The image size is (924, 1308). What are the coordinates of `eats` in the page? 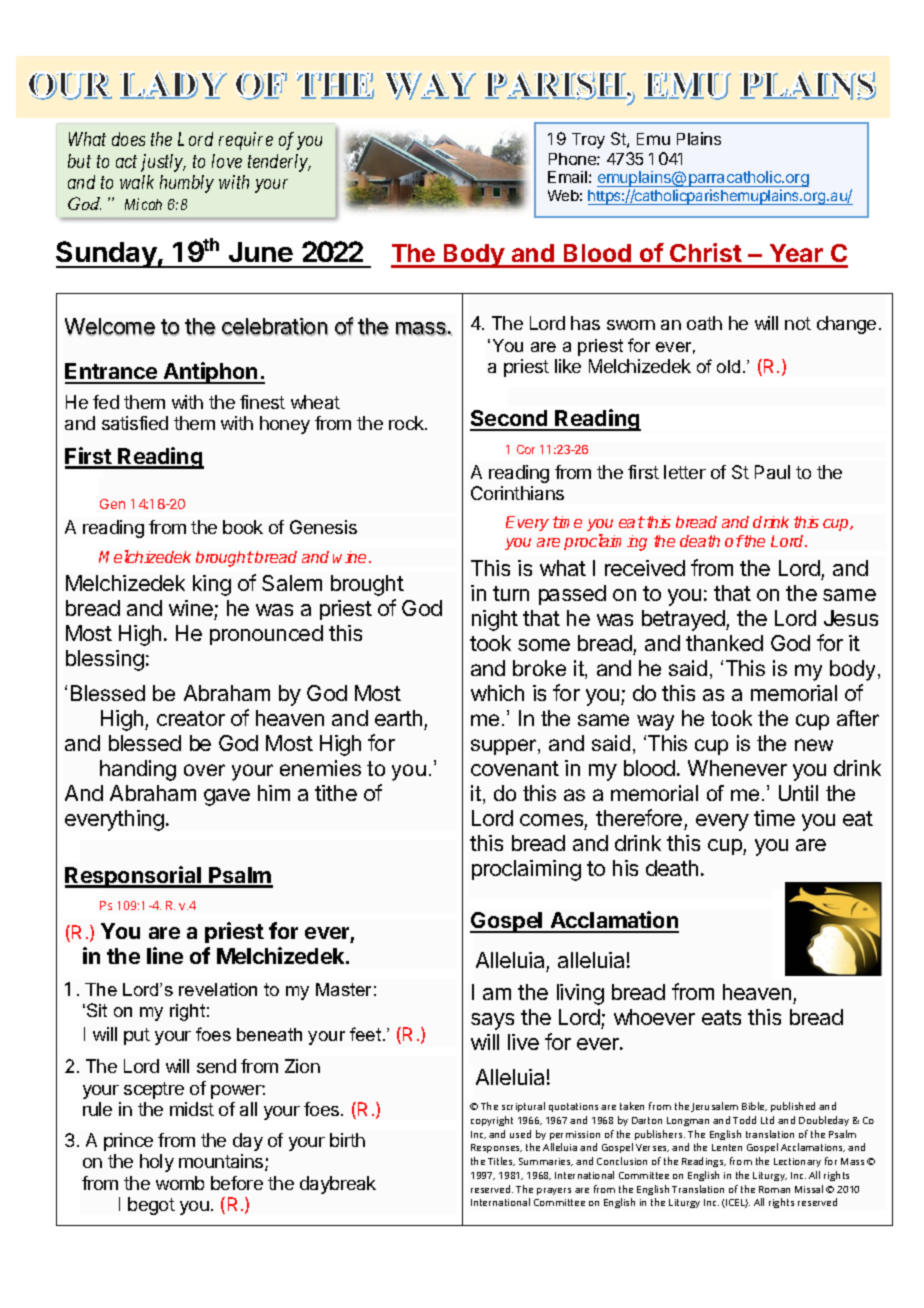 It's located at (721, 1017).
